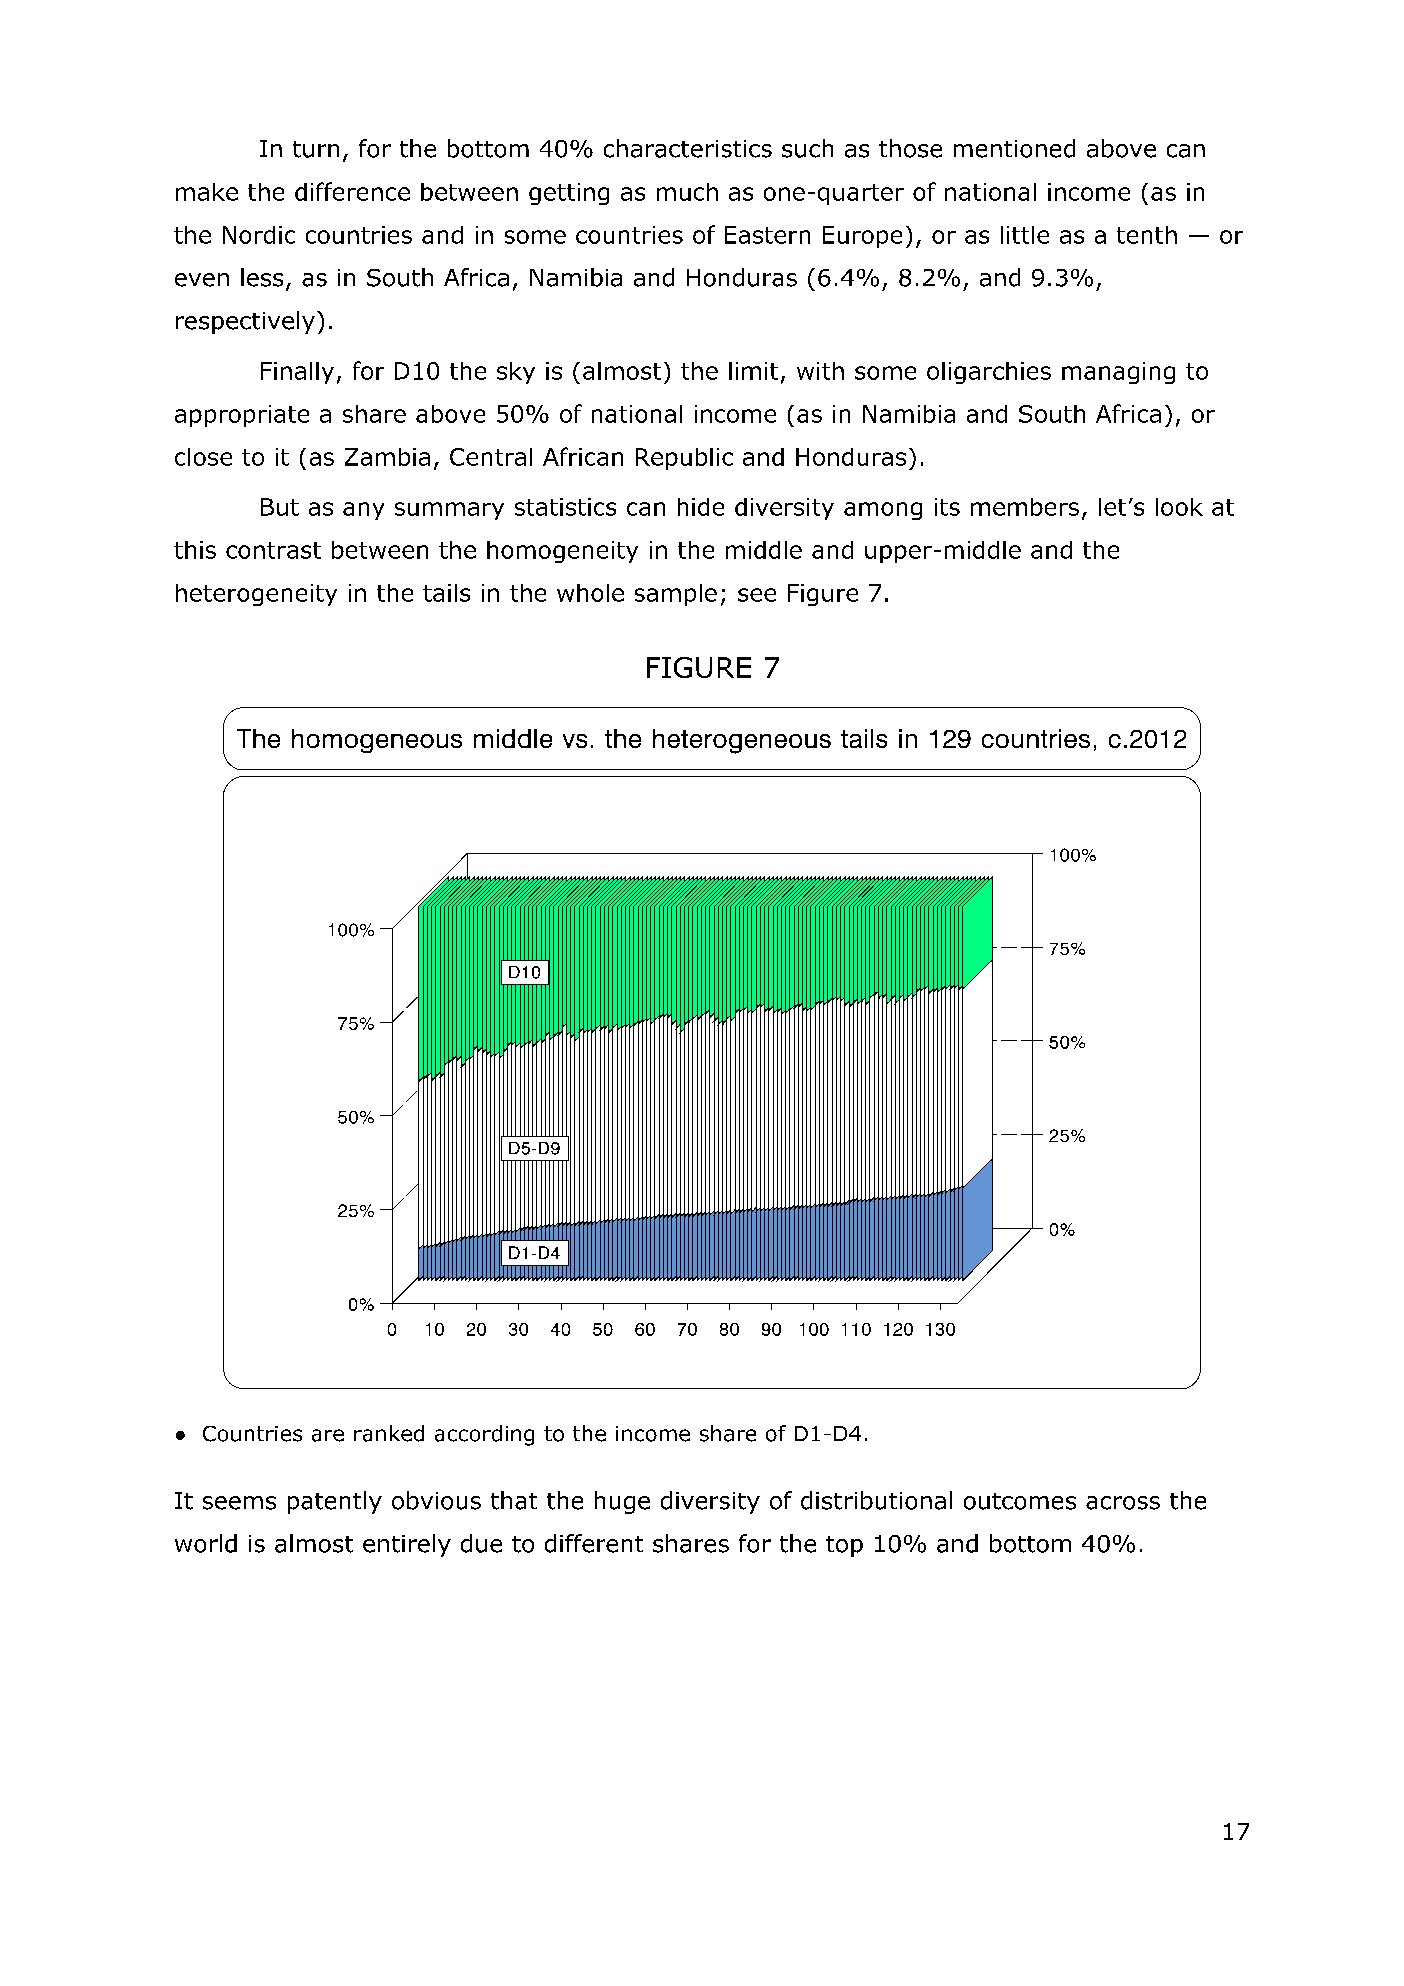 This screenshot has height=1986, width=1404. What do you see at coordinates (335, 1502) in the screenshot?
I see `patently` at bounding box center [335, 1502].
